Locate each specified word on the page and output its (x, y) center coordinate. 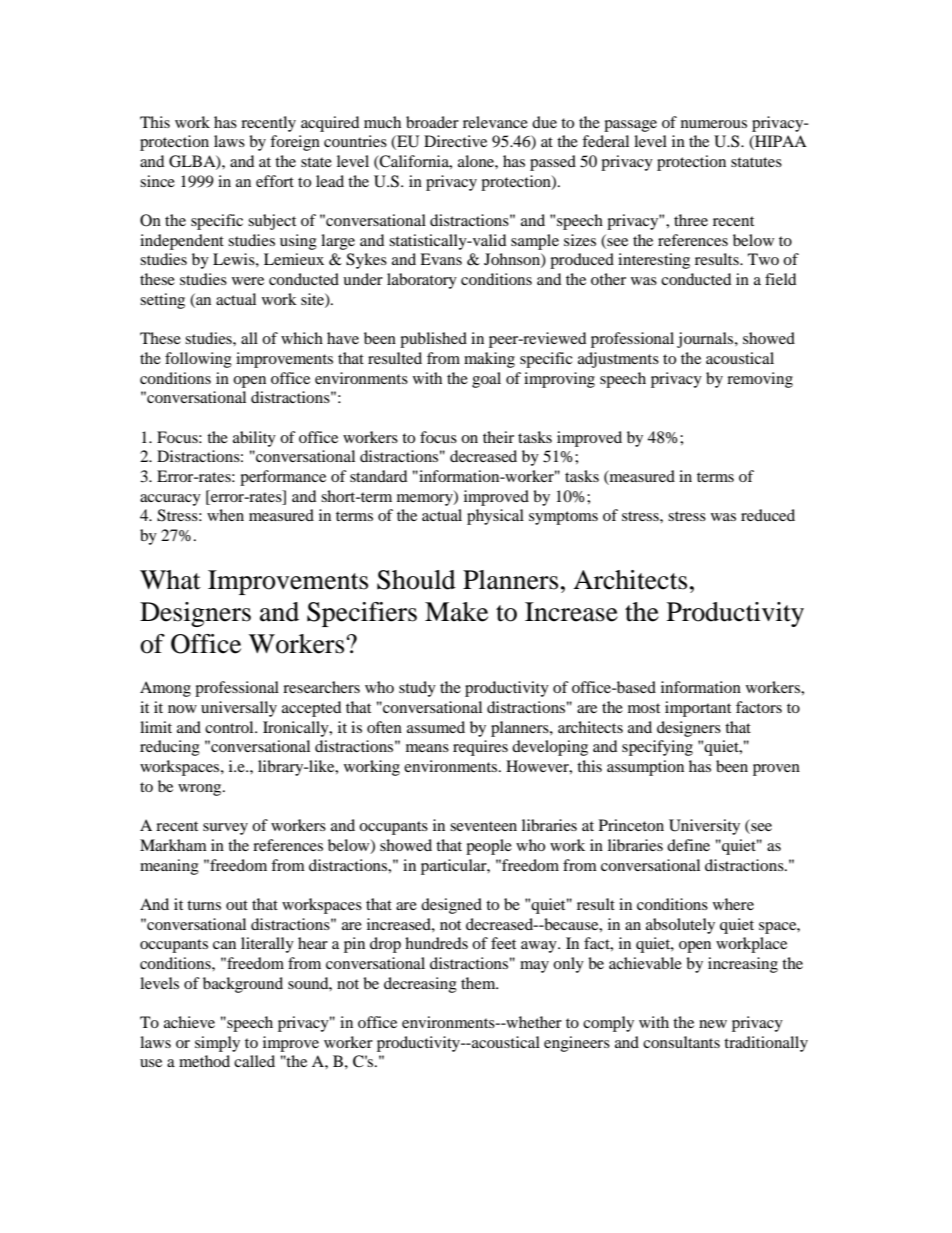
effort (275, 181)
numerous (714, 124)
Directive (455, 141)
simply (217, 1044)
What (170, 580)
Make (456, 612)
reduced (768, 515)
